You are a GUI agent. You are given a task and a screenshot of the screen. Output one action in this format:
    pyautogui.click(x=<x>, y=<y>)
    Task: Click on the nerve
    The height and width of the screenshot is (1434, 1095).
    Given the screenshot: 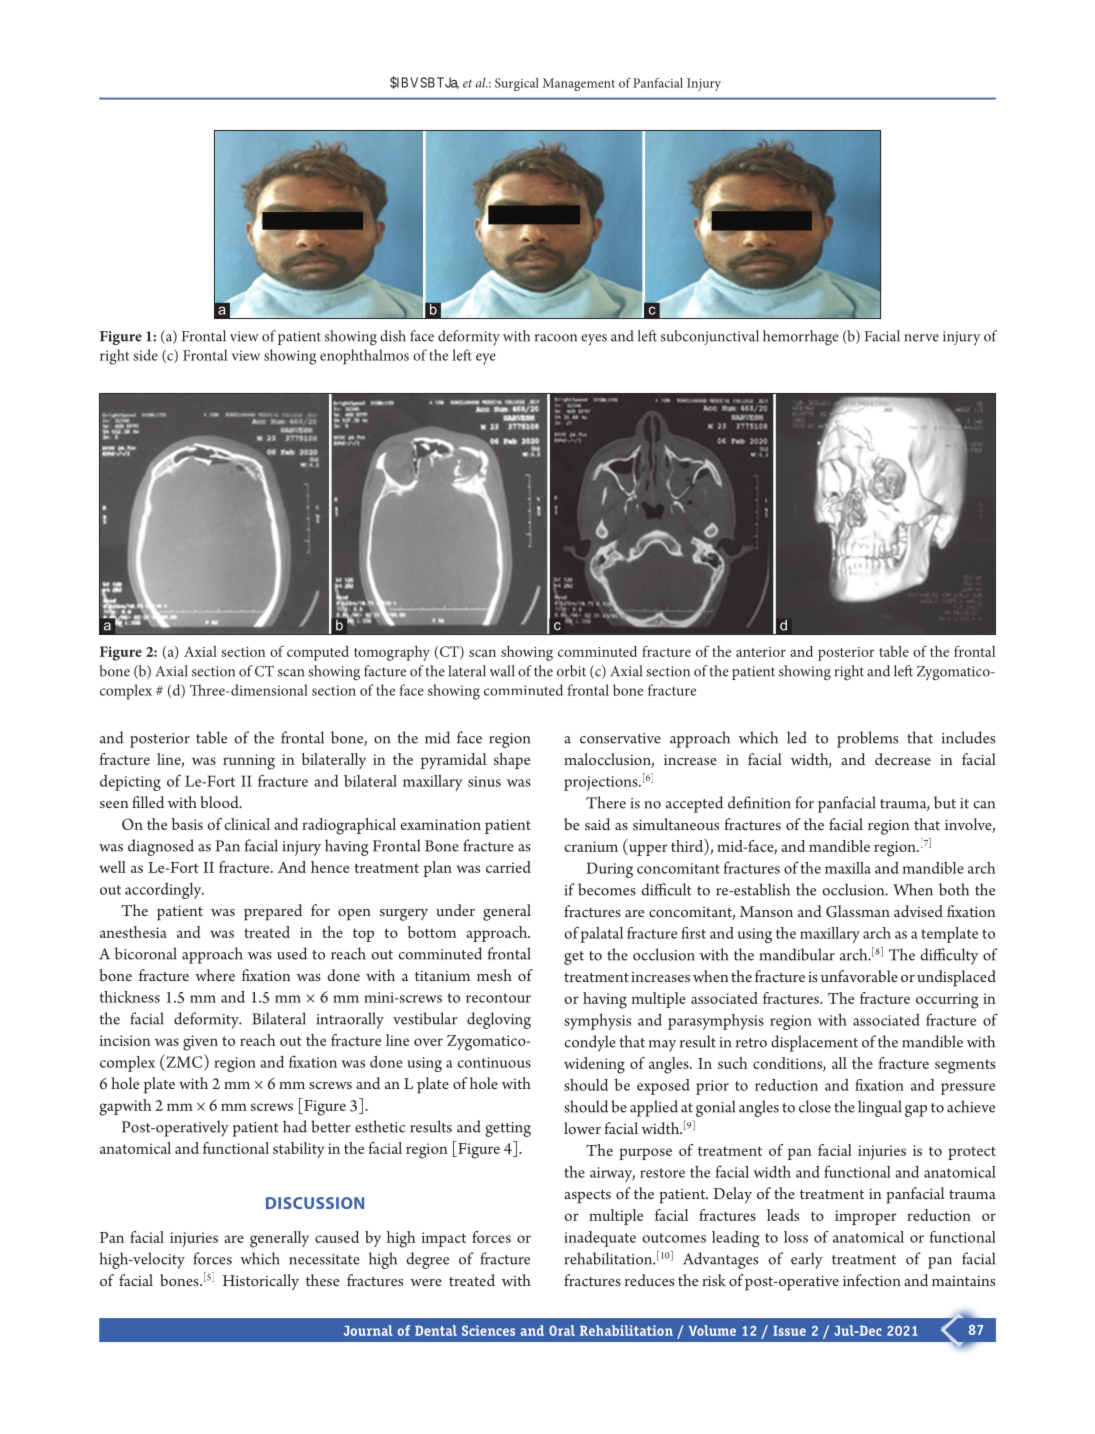 What is the action you would take?
    pyautogui.click(x=922, y=338)
